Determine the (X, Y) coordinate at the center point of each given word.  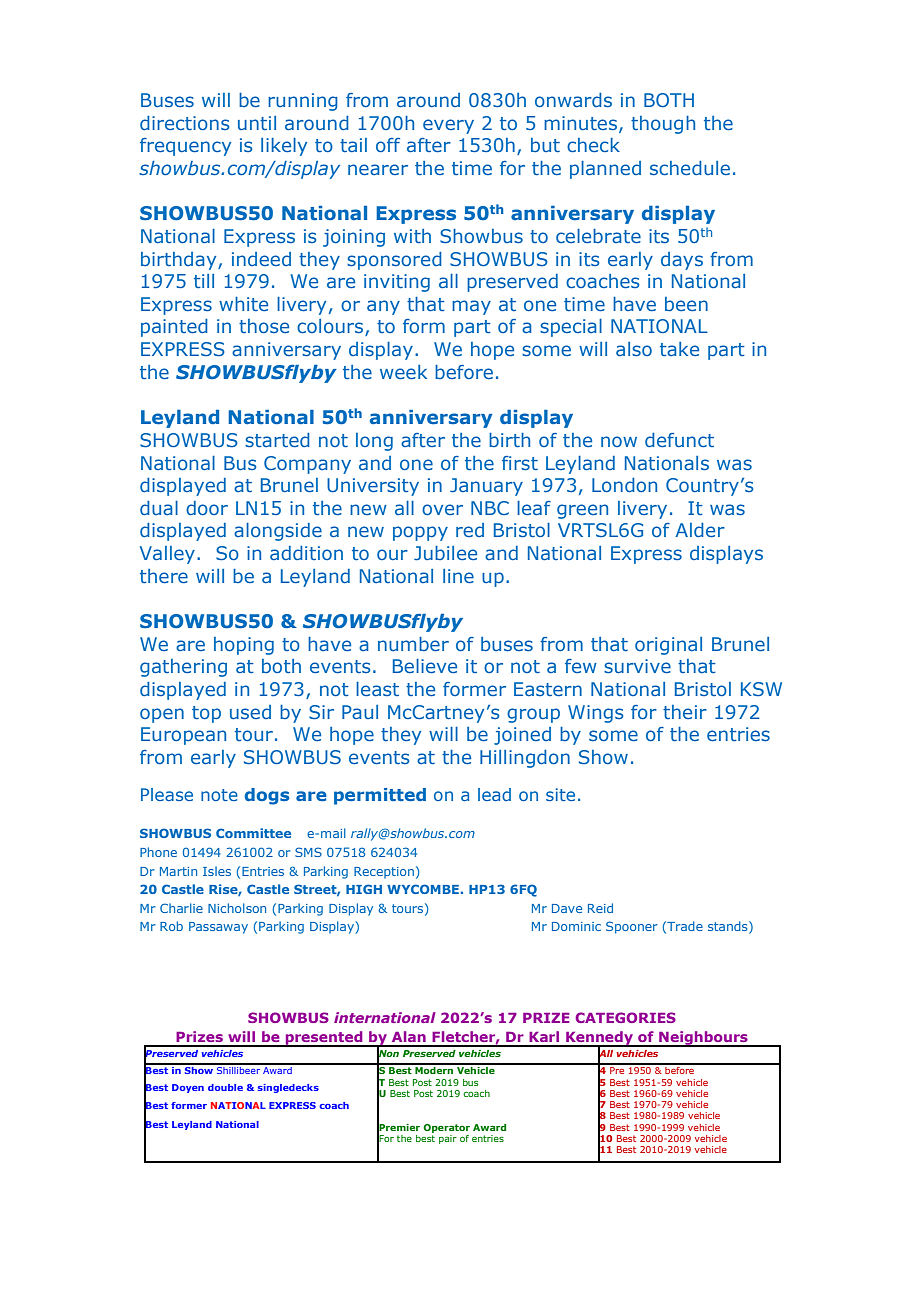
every (448, 126)
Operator (446, 1128)
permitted (380, 796)
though (663, 125)
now (619, 441)
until (257, 123)
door (207, 508)
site (560, 794)
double (225, 1087)
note (219, 795)
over (442, 509)
